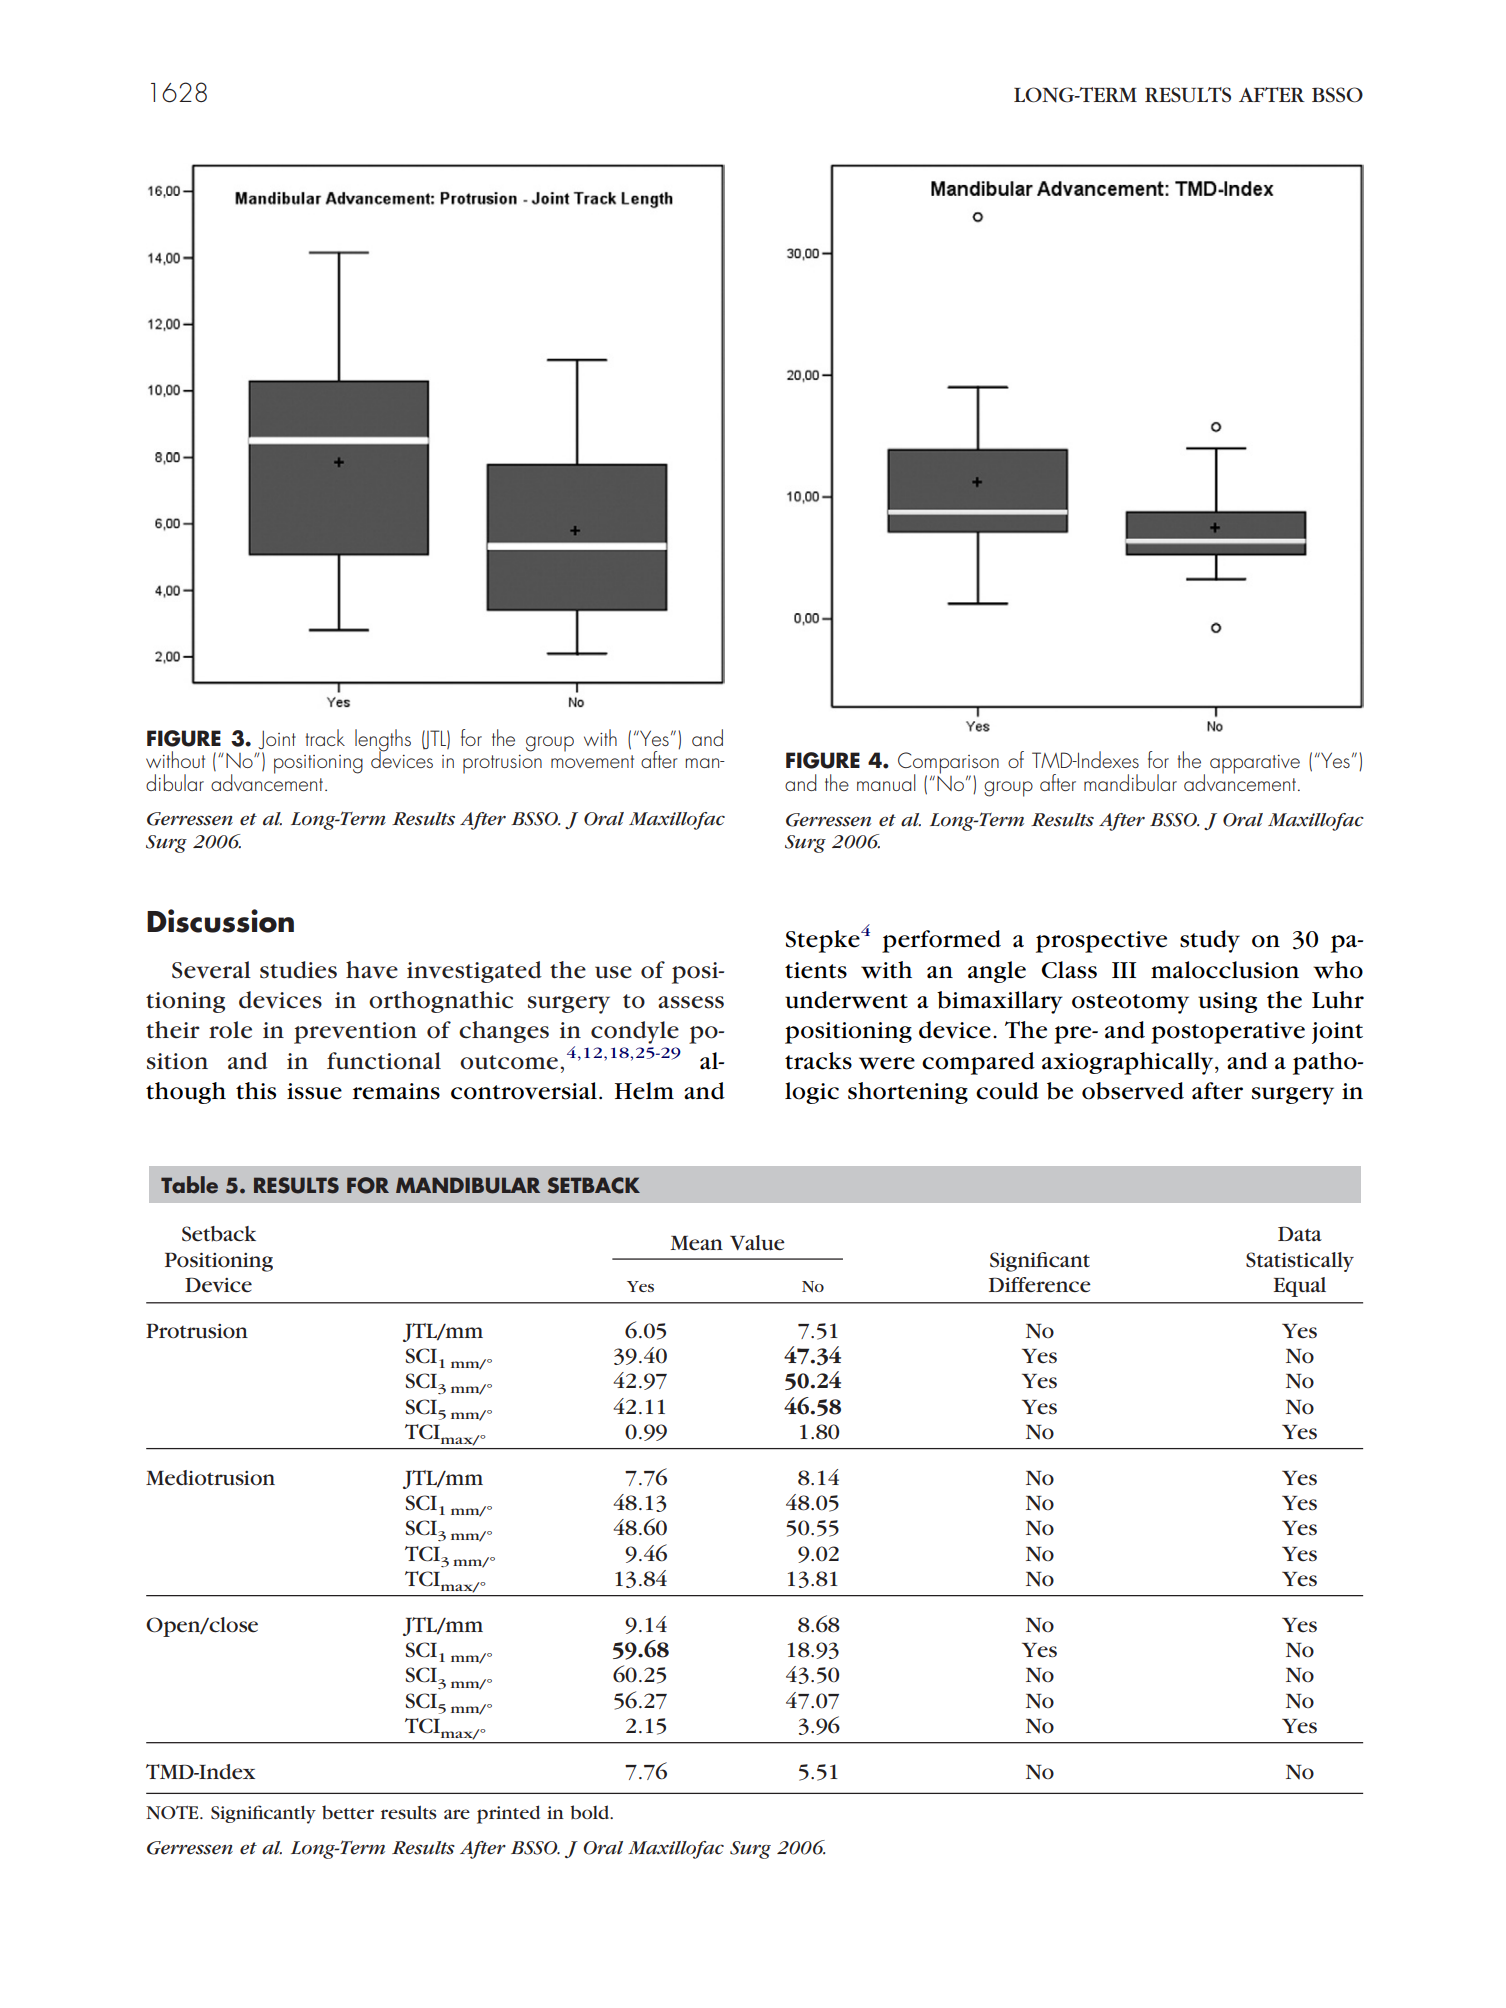 The width and height of the screenshot is (1506, 2008). What do you see at coordinates (1300, 1287) in the screenshot?
I see `Equal` at bounding box center [1300, 1287].
